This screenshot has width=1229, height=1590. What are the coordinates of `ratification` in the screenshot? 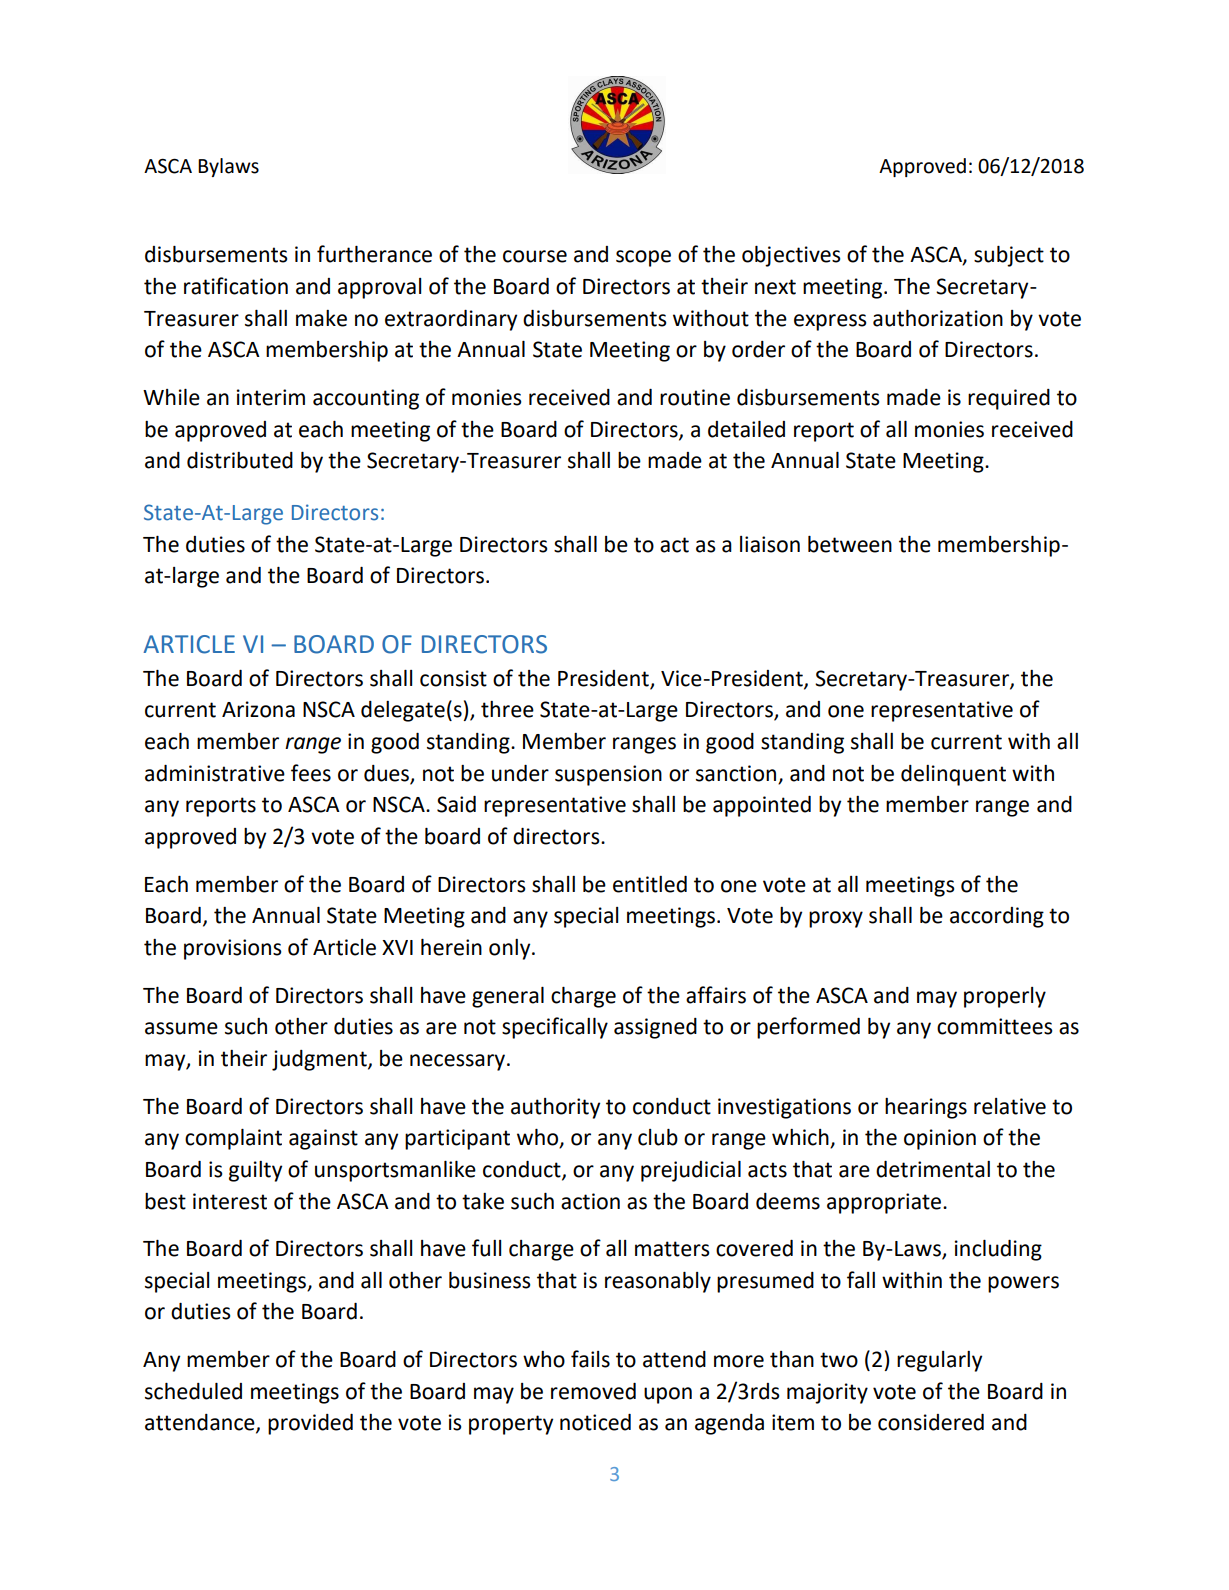 It's located at (236, 286).
